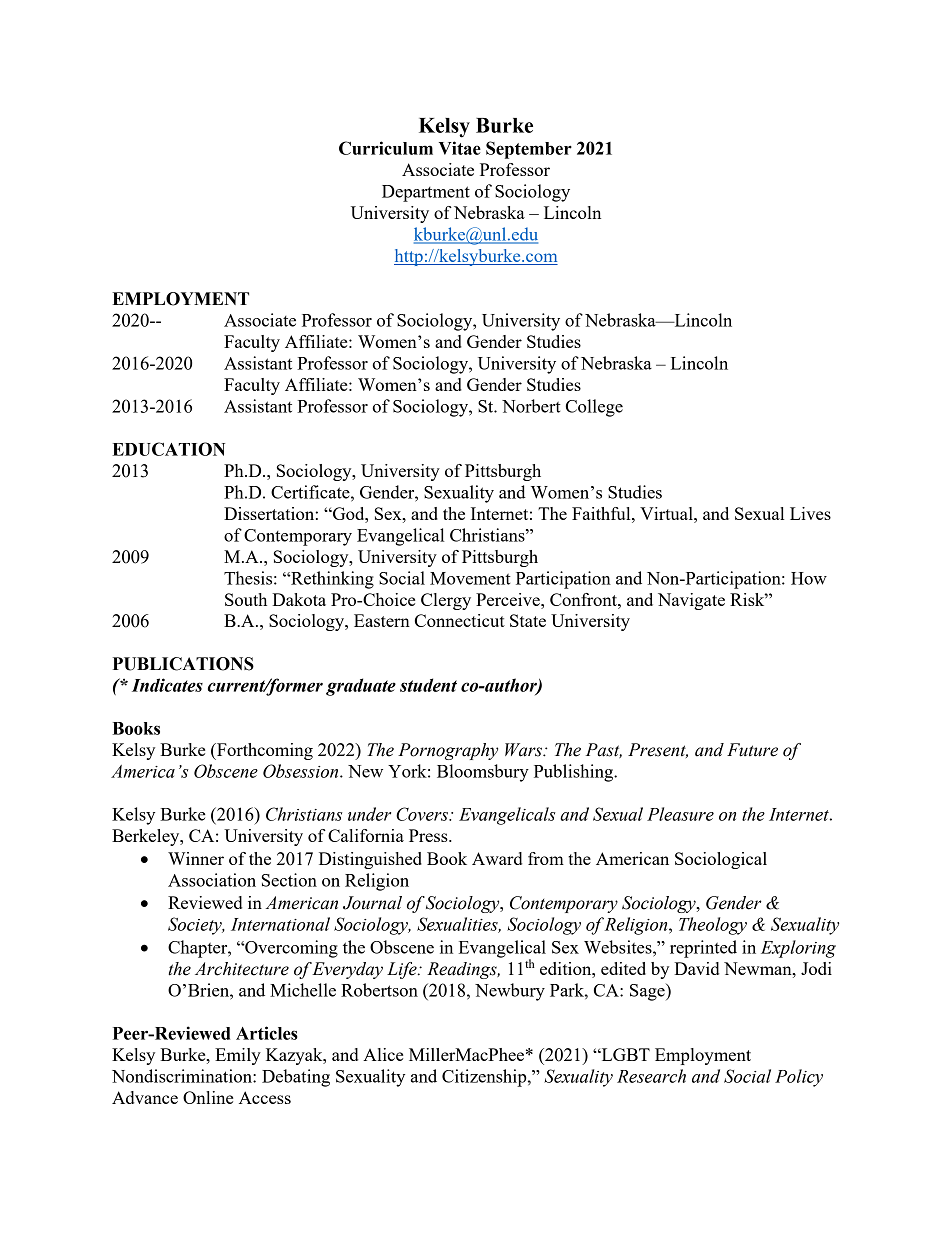  What do you see at coordinates (460, 620) in the image?
I see `Connecticut` at bounding box center [460, 620].
